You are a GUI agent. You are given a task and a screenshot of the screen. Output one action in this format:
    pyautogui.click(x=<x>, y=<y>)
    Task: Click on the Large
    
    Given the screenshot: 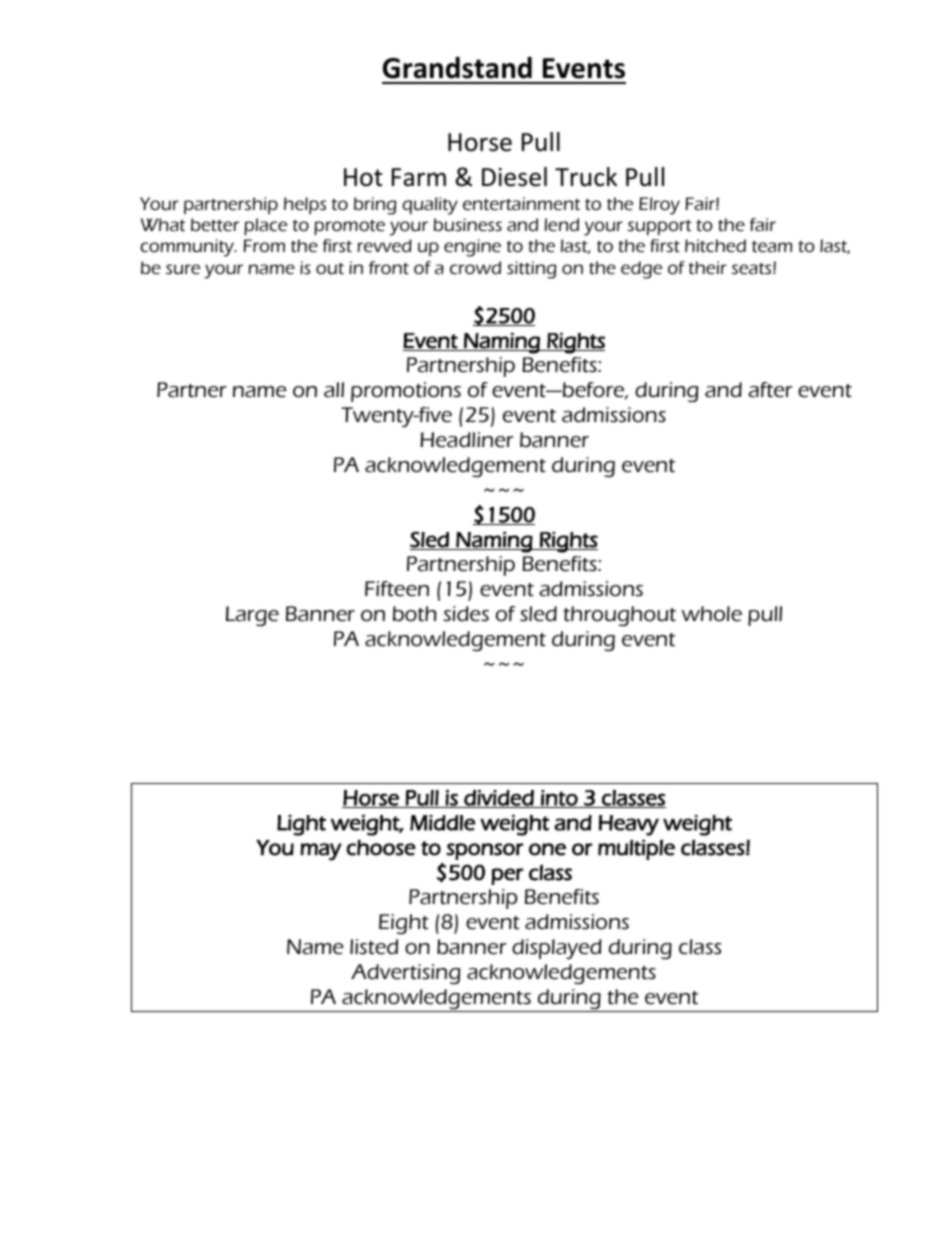 What is the action you would take?
    pyautogui.click(x=252, y=616)
